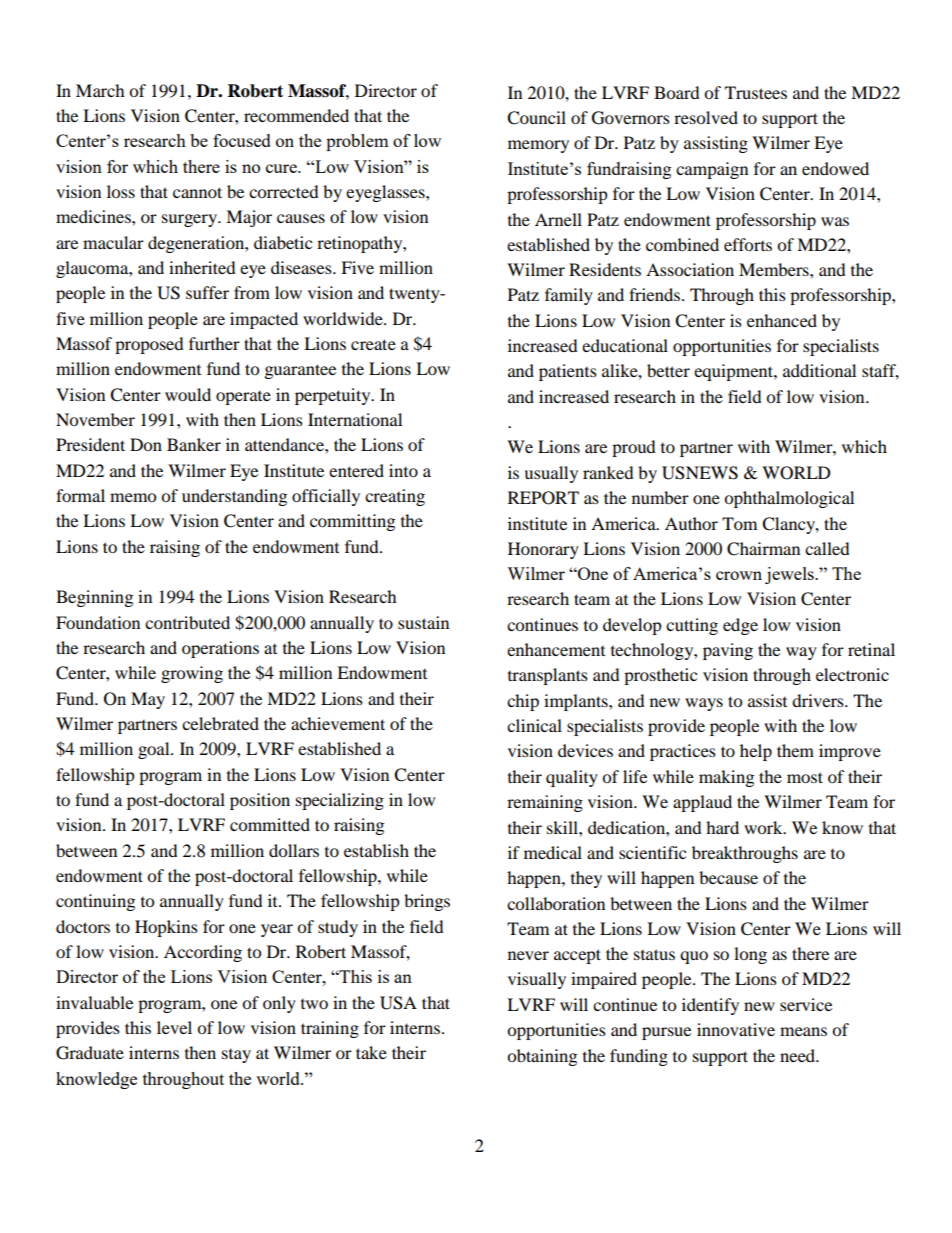  Describe the element at coordinates (242, 140) in the document. I see `focused` at that location.
